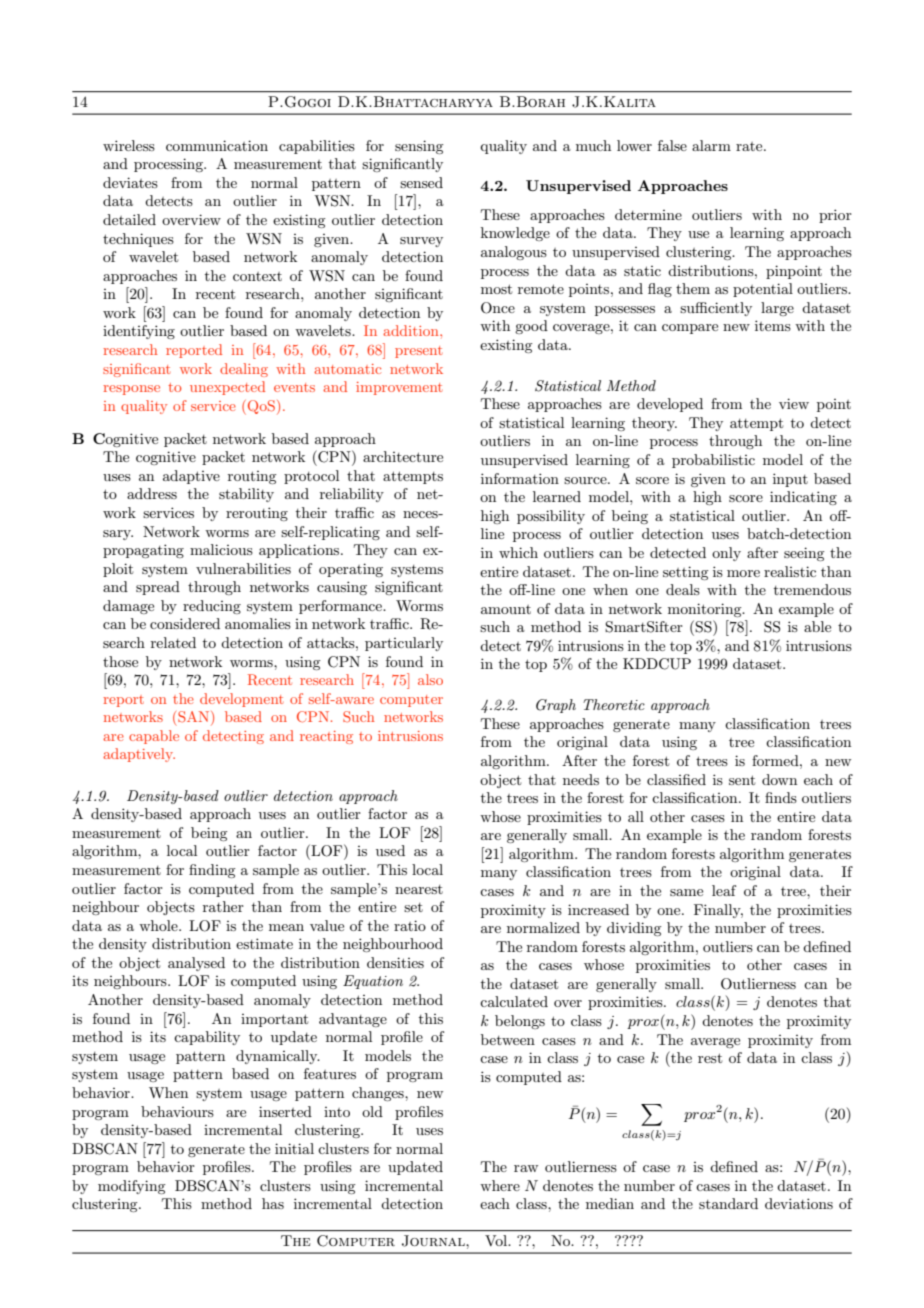 The height and width of the screenshot is (1308, 924). Describe the element at coordinates (273, 1203) in the screenshot. I see `has` at that location.
